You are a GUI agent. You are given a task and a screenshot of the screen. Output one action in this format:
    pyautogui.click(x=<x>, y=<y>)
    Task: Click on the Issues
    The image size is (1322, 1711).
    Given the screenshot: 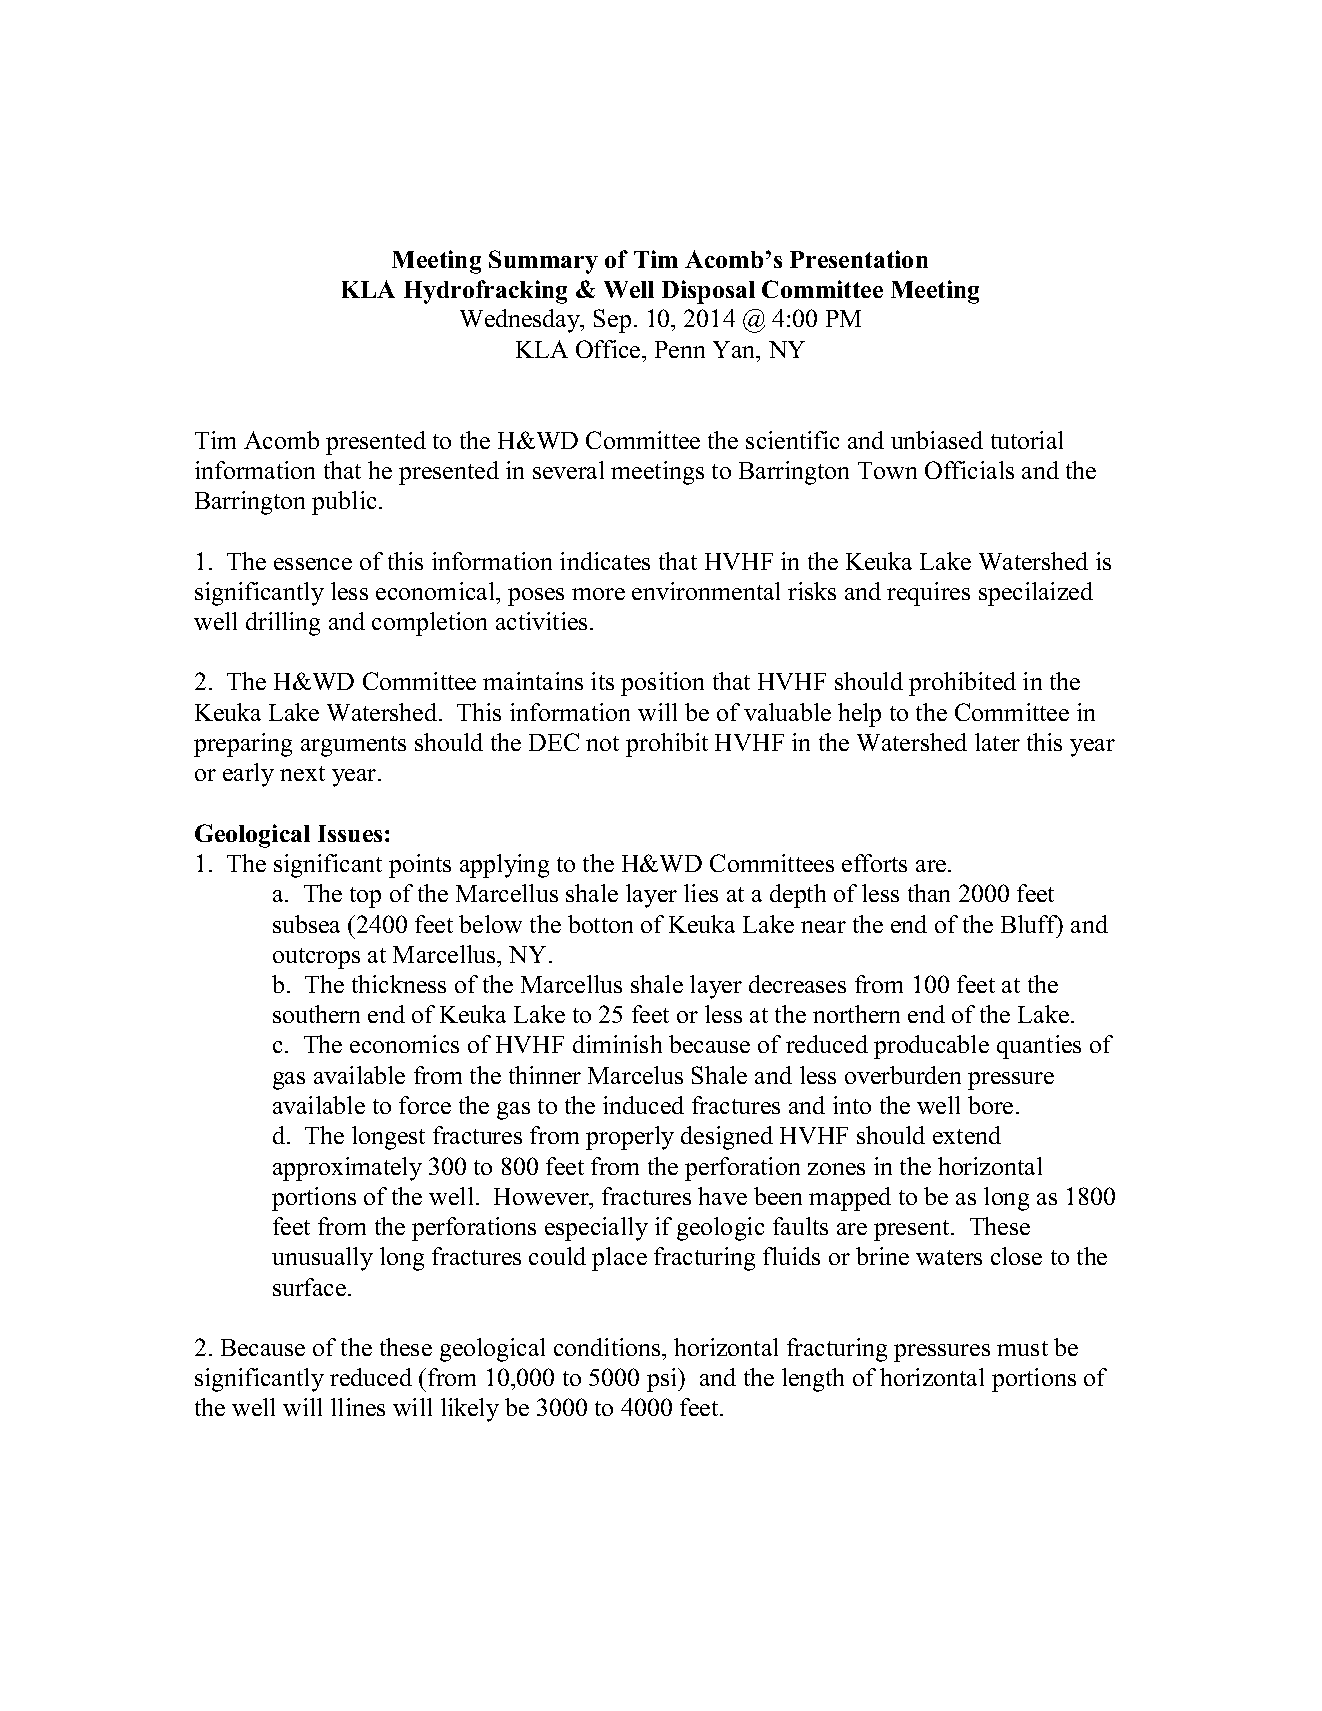 What is the action you would take?
    pyautogui.click(x=350, y=833)
